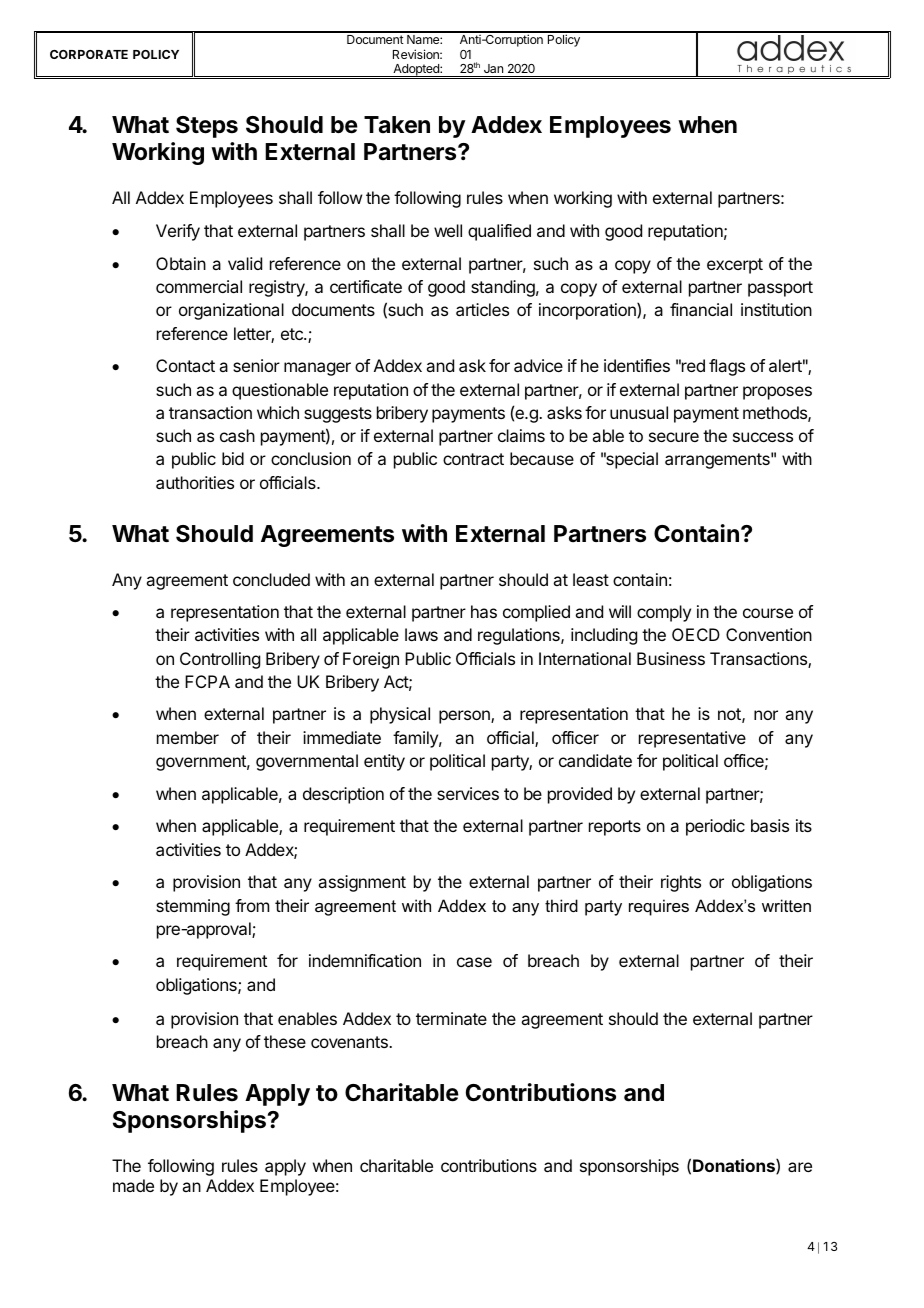 The height and width of the screenshot is (1308, 924). What do you see at coordinates (715, 827) in the screenshot?
I see `periodic` at bounding box center [715, 827].
